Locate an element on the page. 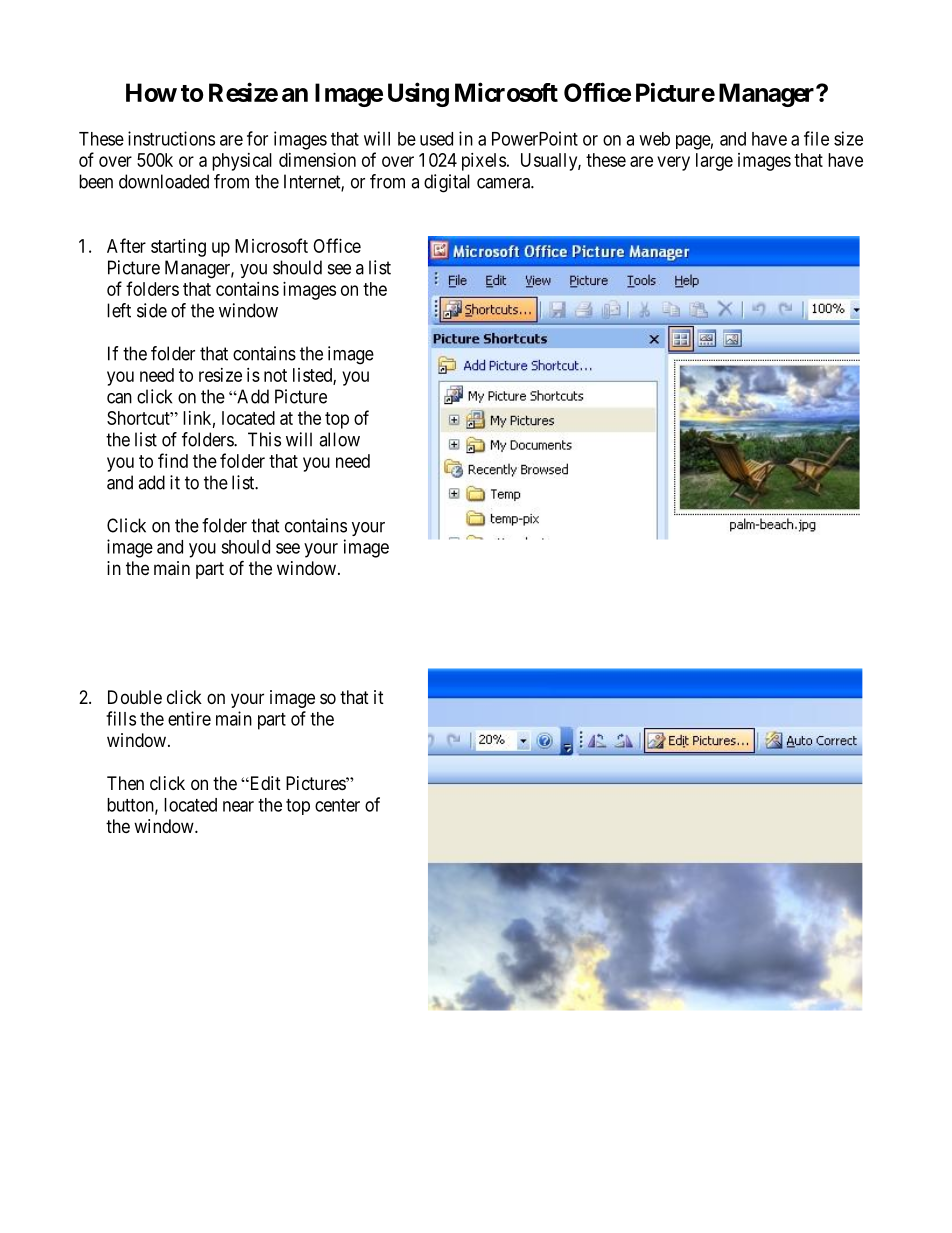  center is located at coordinates (337, 805).
